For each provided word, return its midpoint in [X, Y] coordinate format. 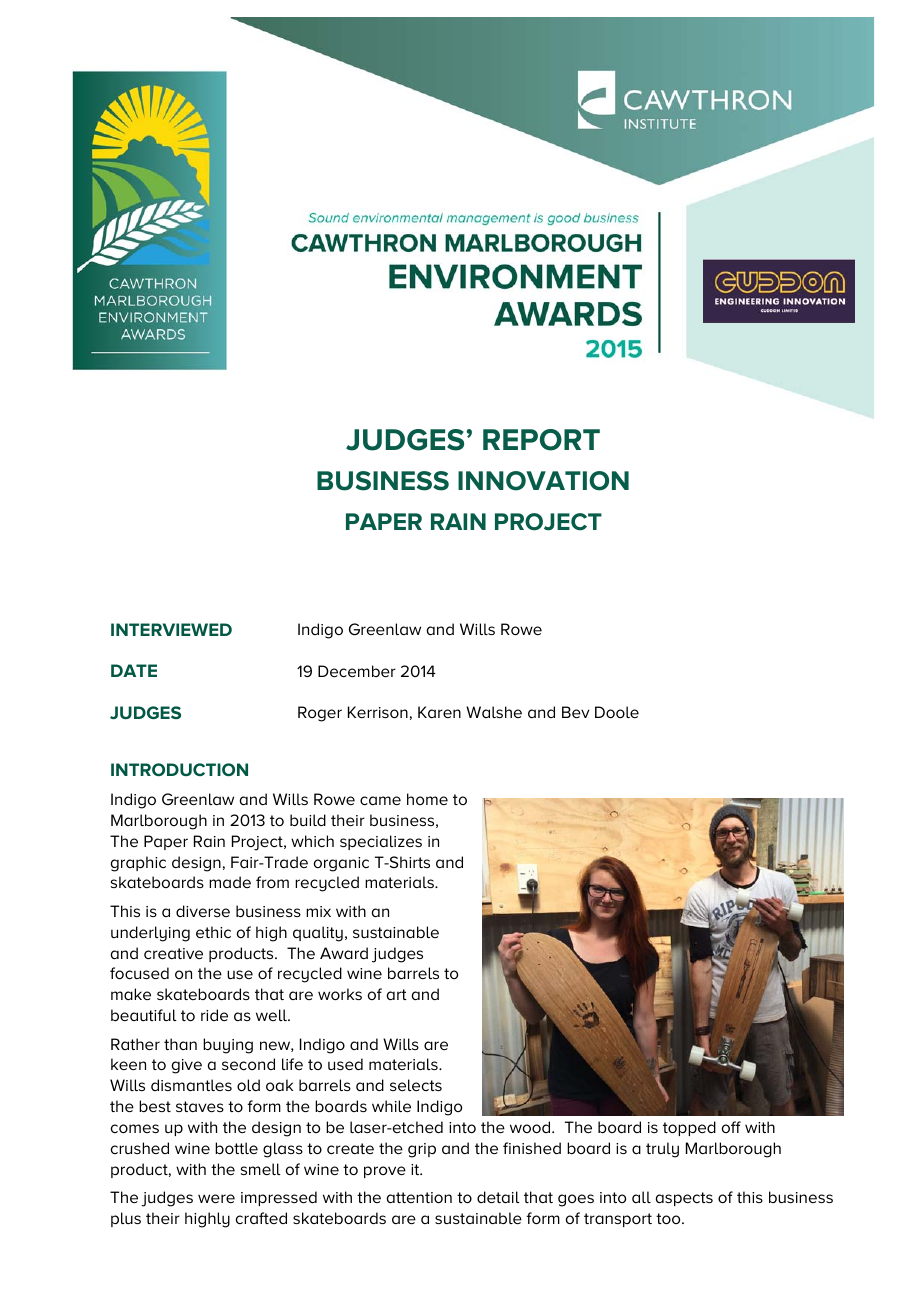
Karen [439, 712]
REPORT [541, 440]
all [641, 1197]
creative [173, 953]
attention [419, 1197]
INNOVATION [543, 481]
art [397, 994]
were [216, 1198]
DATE [134, 670]
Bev [576, 712]
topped [689, 1128]
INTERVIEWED [171, 629]
